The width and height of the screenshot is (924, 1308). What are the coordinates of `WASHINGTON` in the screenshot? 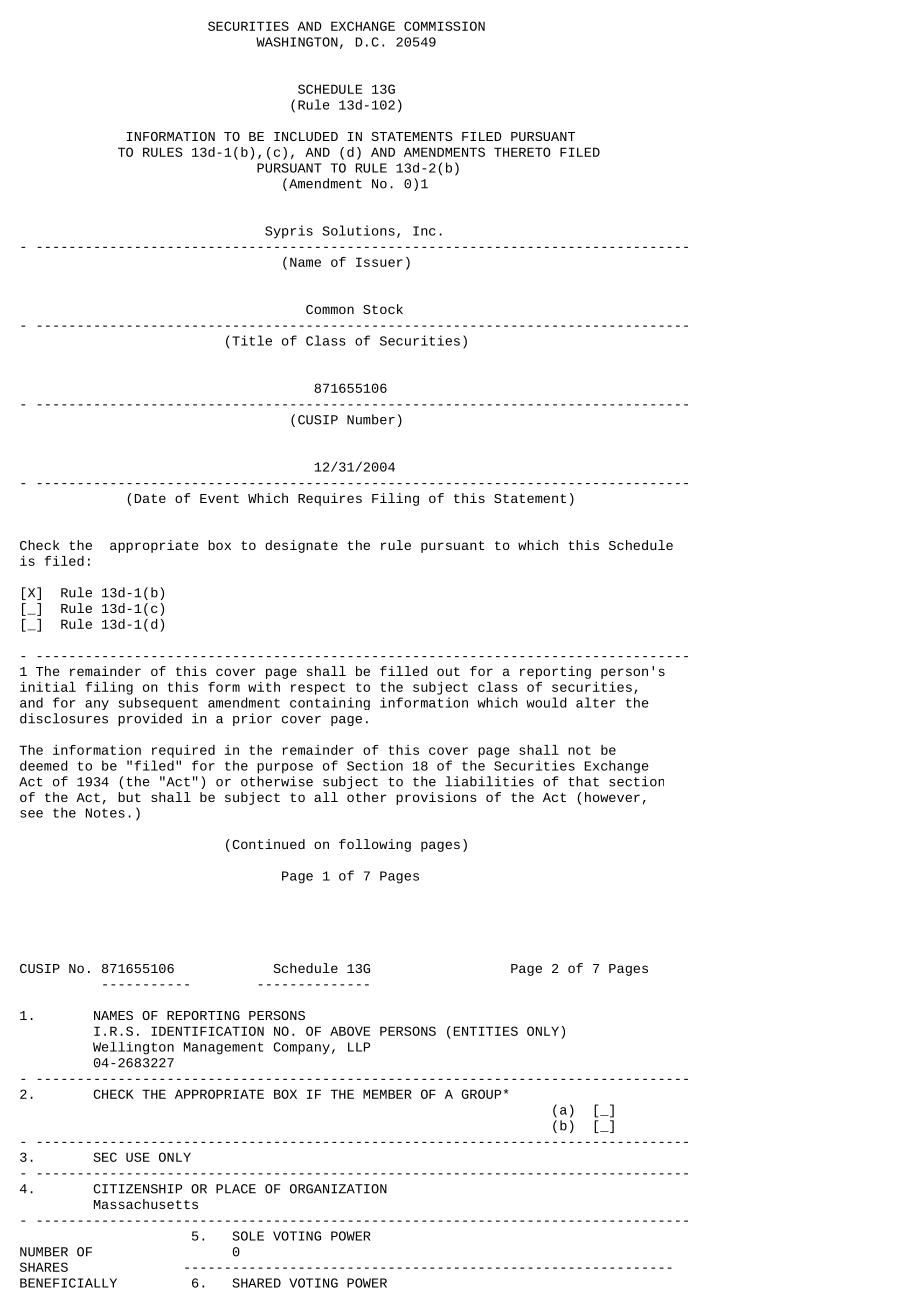 It's located at (297, 42).
